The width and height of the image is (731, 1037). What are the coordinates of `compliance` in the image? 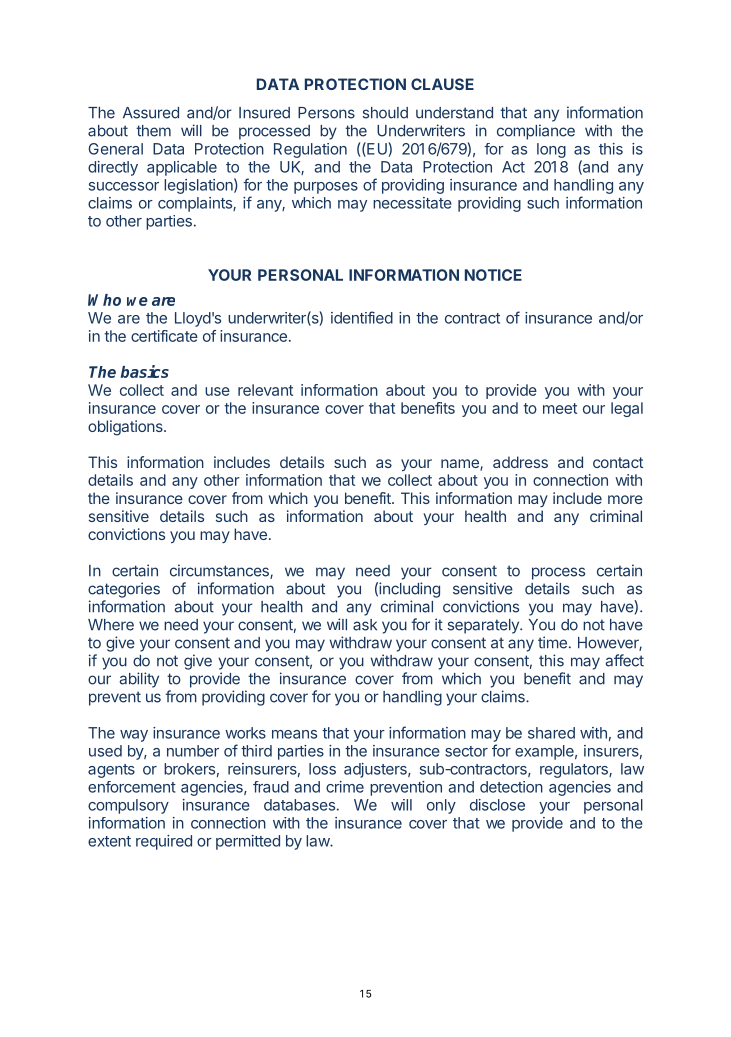 It's located at (536, 132).
